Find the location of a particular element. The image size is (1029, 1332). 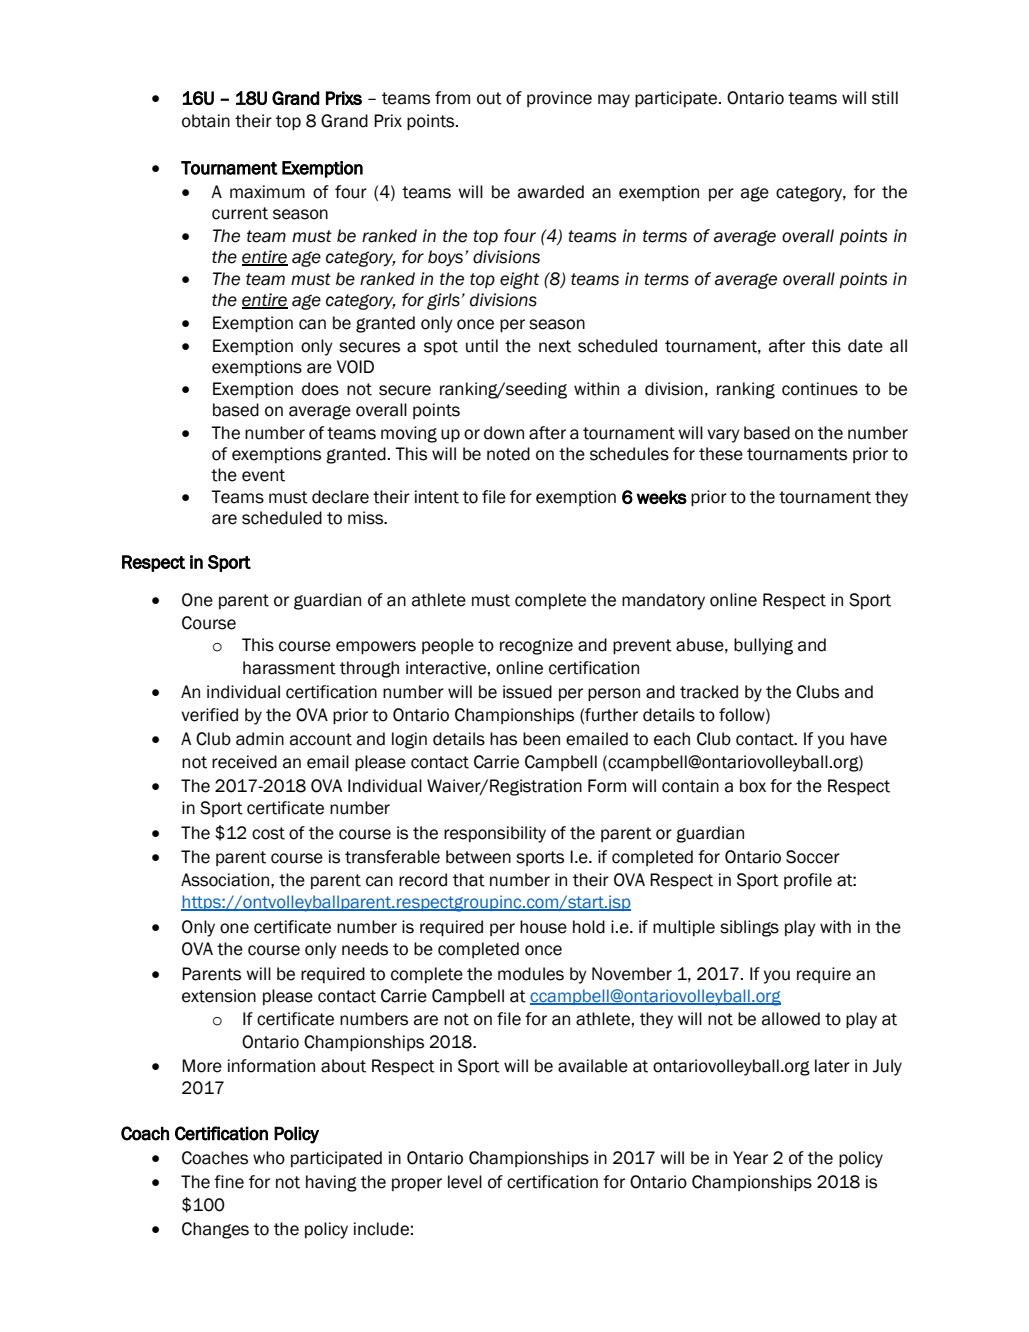

modules is located at coordinates (531, 974).
